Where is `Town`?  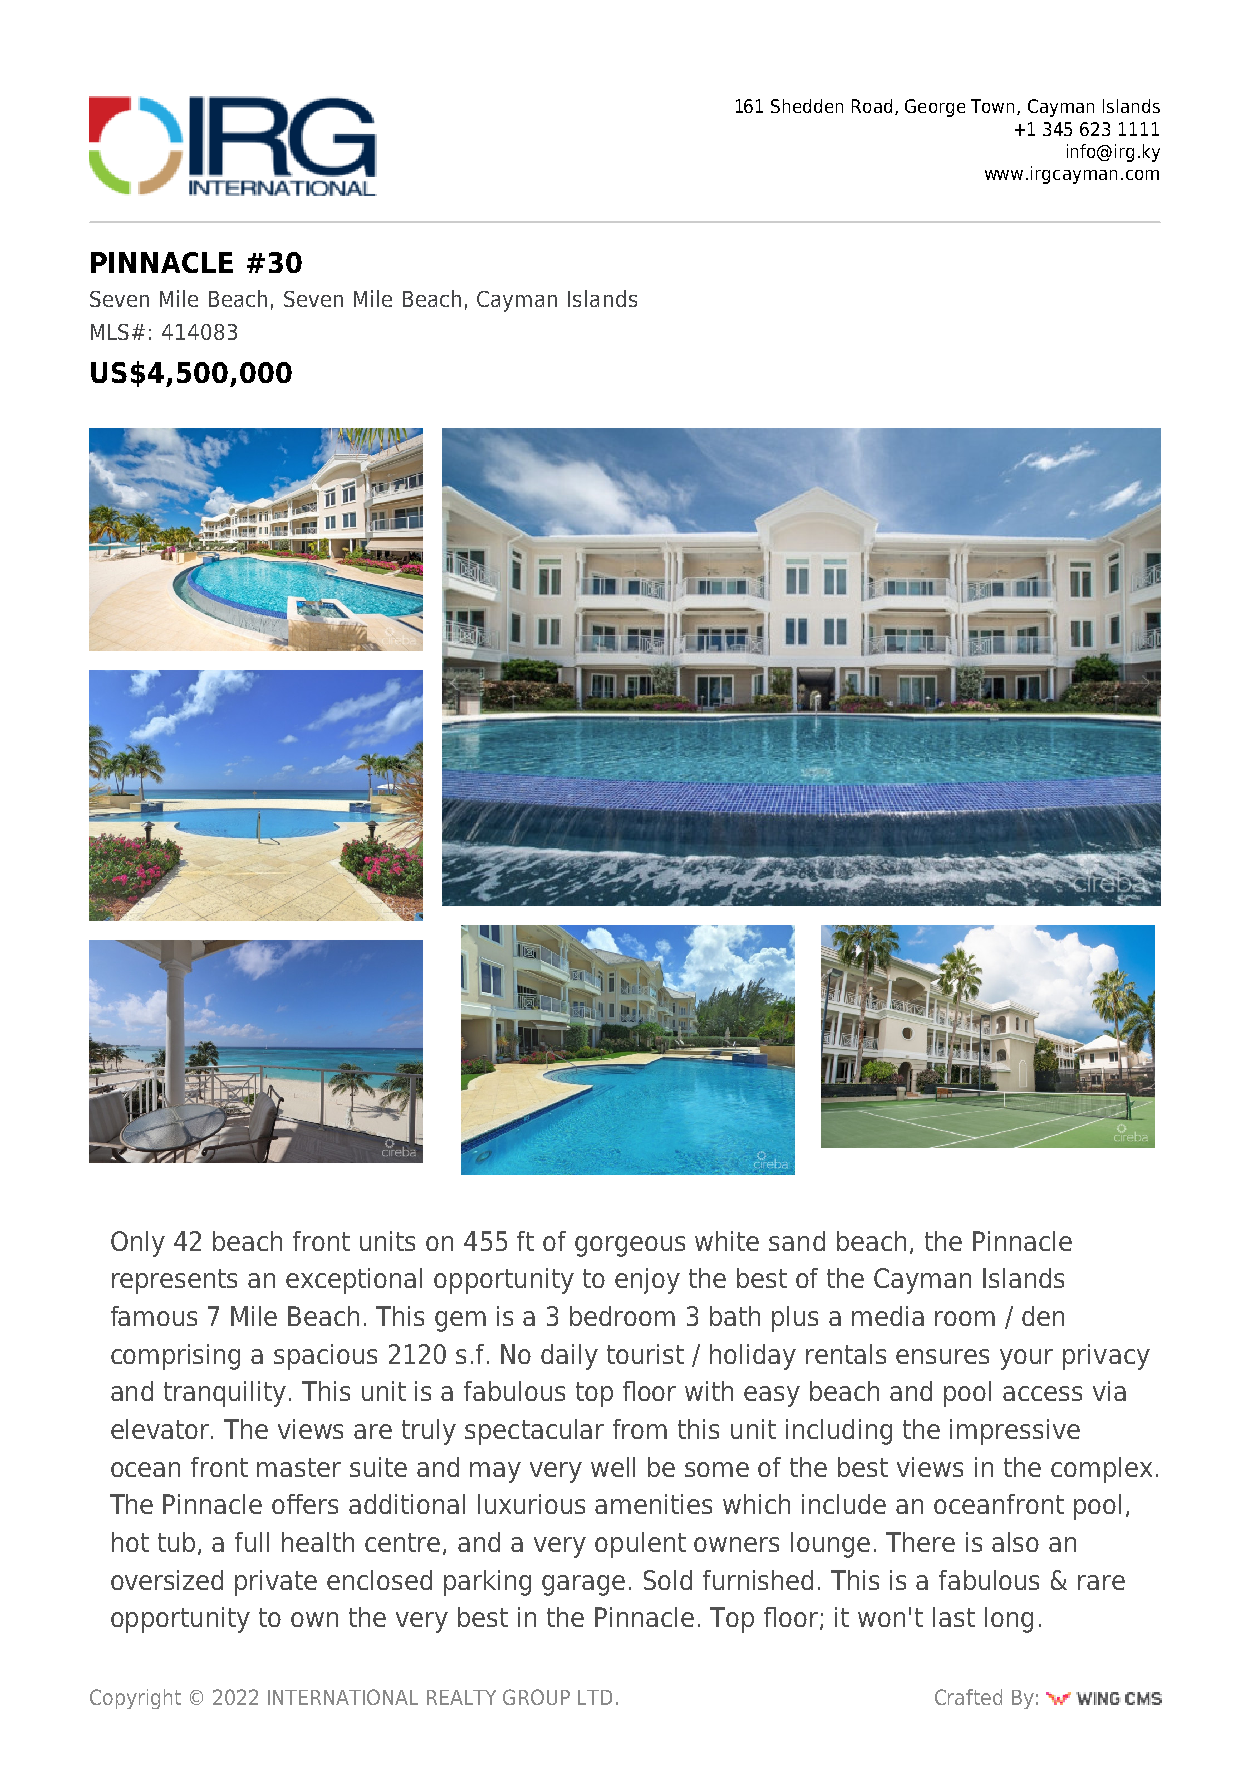
Town is located at coordinates (992, 106).
